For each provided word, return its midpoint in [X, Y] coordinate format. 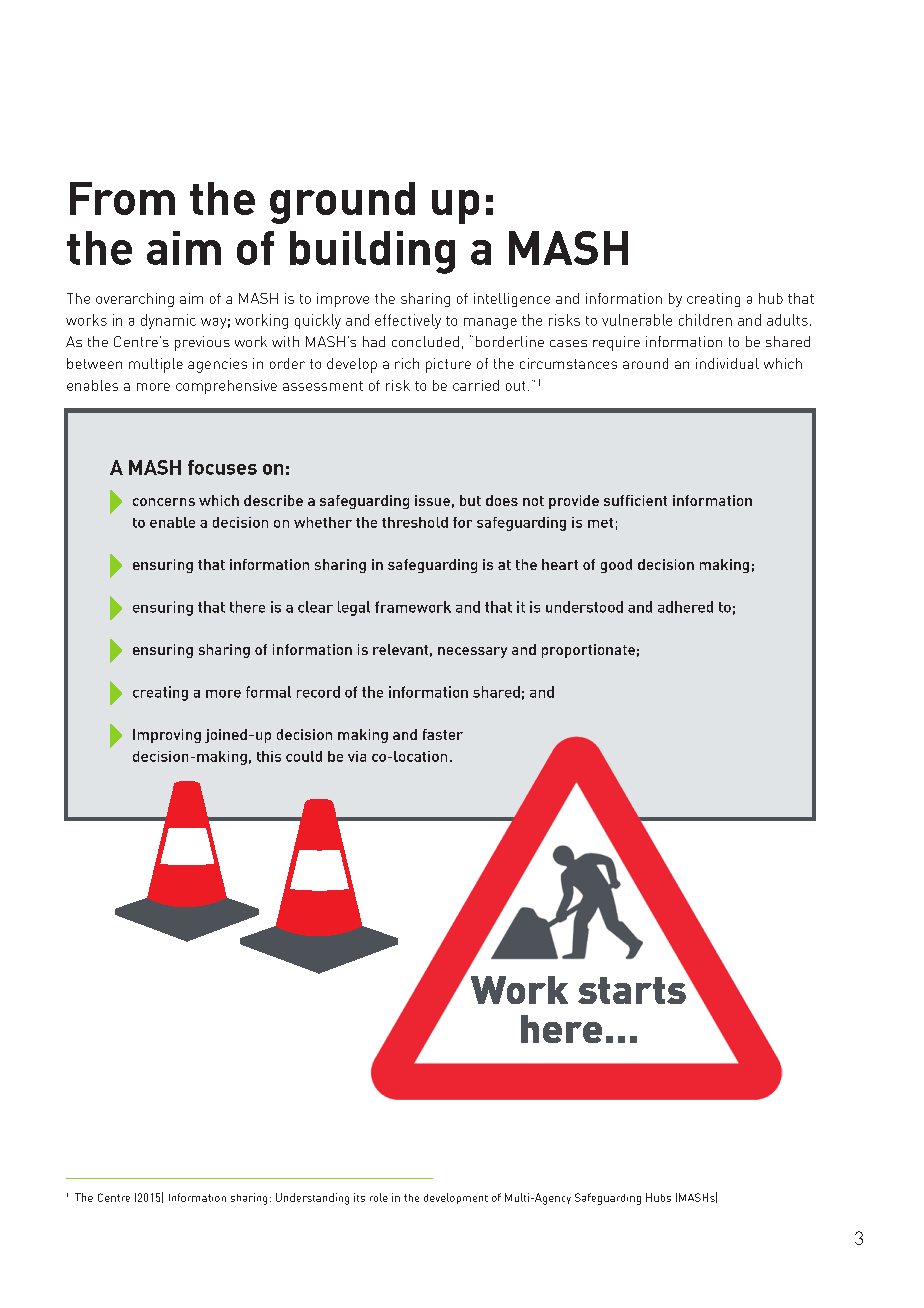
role [379, 1197]
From [122, 198]
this [269, 756]
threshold [415, 522]
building [372, 252]
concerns [164, 502]
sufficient [635, 500]
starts [632, 990]
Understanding [312, 1199]
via [357, 756]
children [705, 320]
